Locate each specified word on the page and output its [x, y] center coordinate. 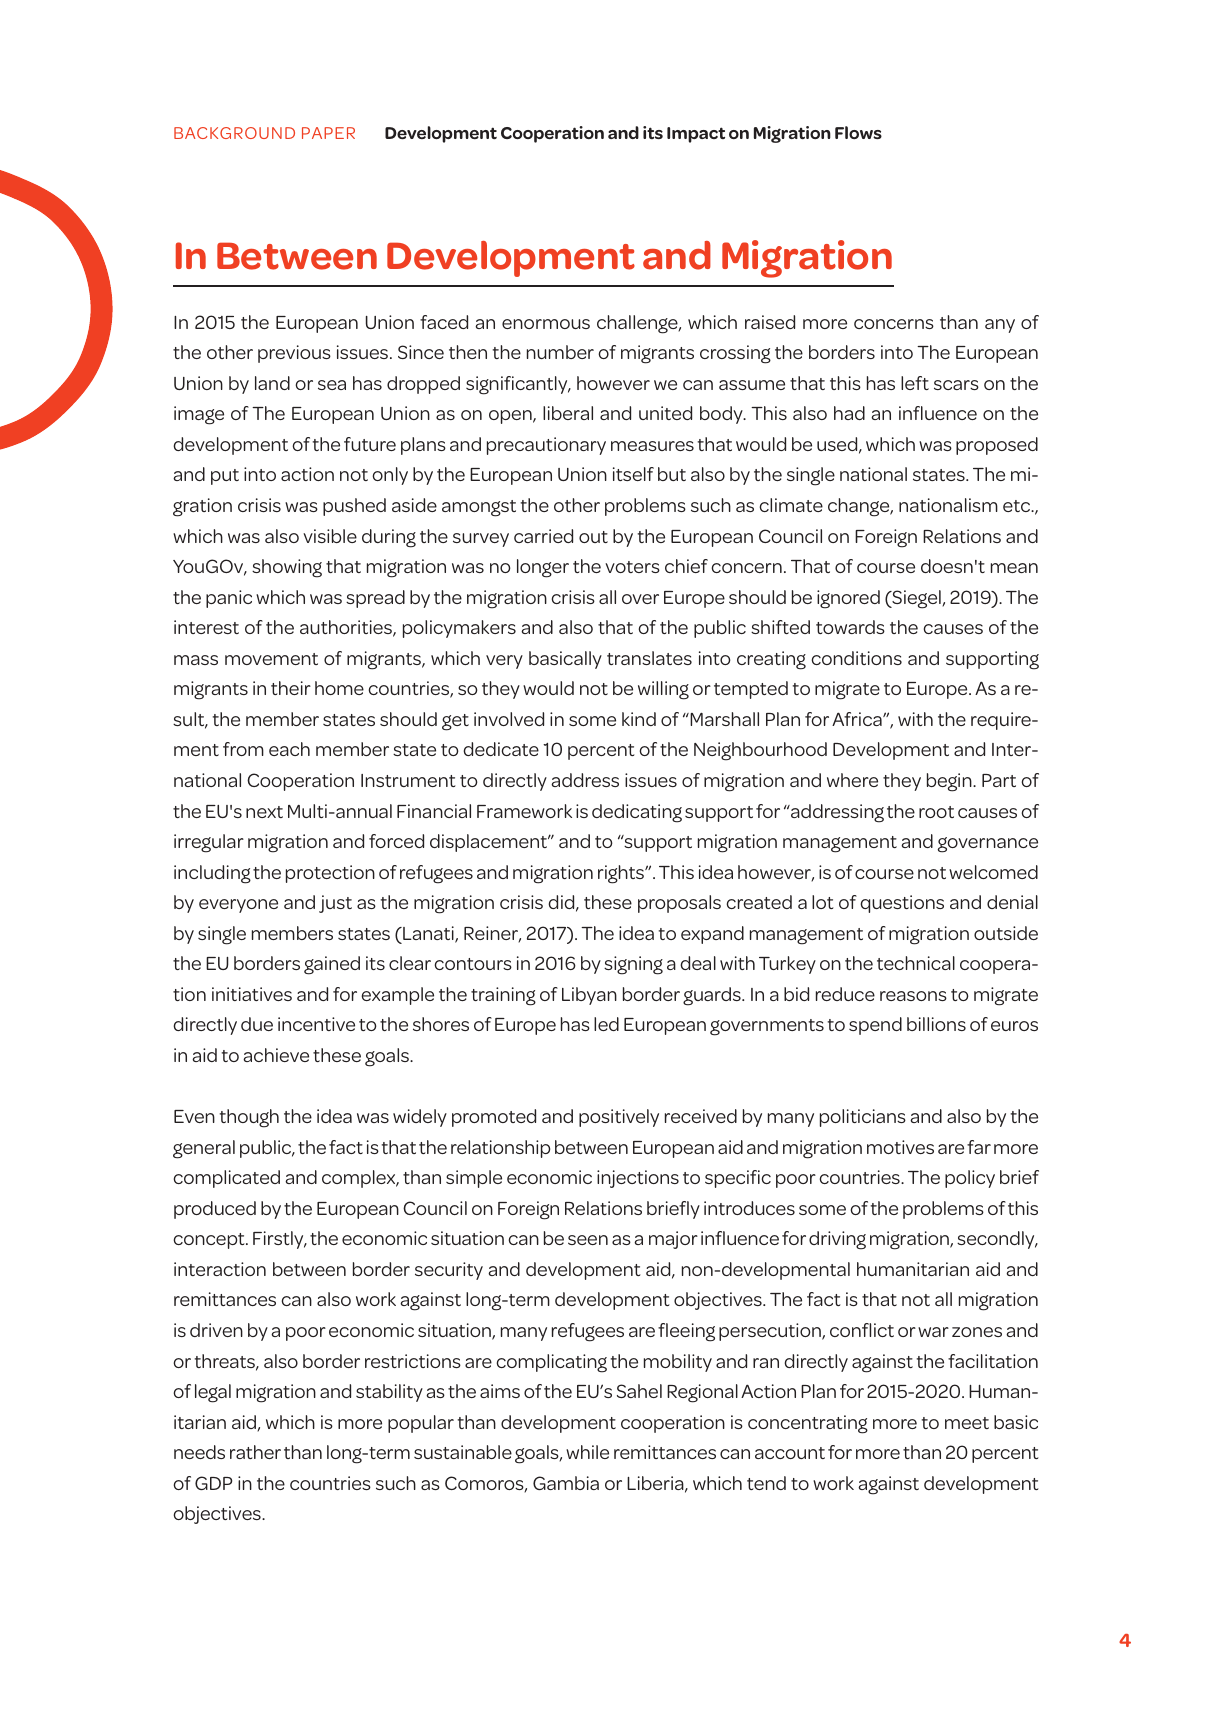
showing [287, 568]
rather [255, 1452]
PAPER [328, 133]
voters [632, 567]
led [606, 1024]
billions [936, 1024]
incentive [316, 1024]
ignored [848, 599]
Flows [858, 132]
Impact [696, 135]
